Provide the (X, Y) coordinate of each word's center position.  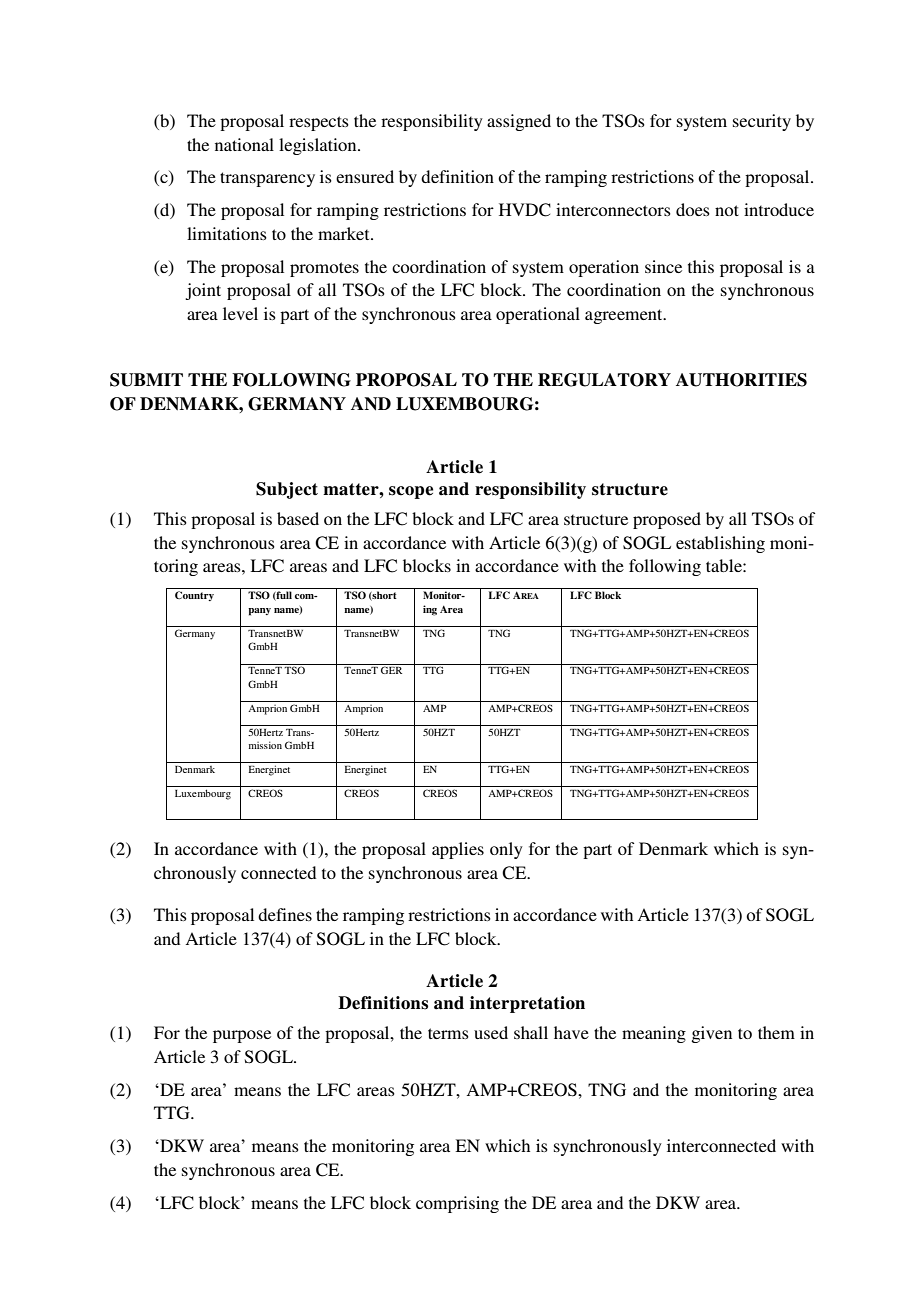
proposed (667, 520)
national (244, 144)
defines (285, 914)
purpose (242, 1036)
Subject (287, 490)
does (693, 209)
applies (458, 850)
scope (411, 492)
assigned (519, 122)
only (506, 850)
